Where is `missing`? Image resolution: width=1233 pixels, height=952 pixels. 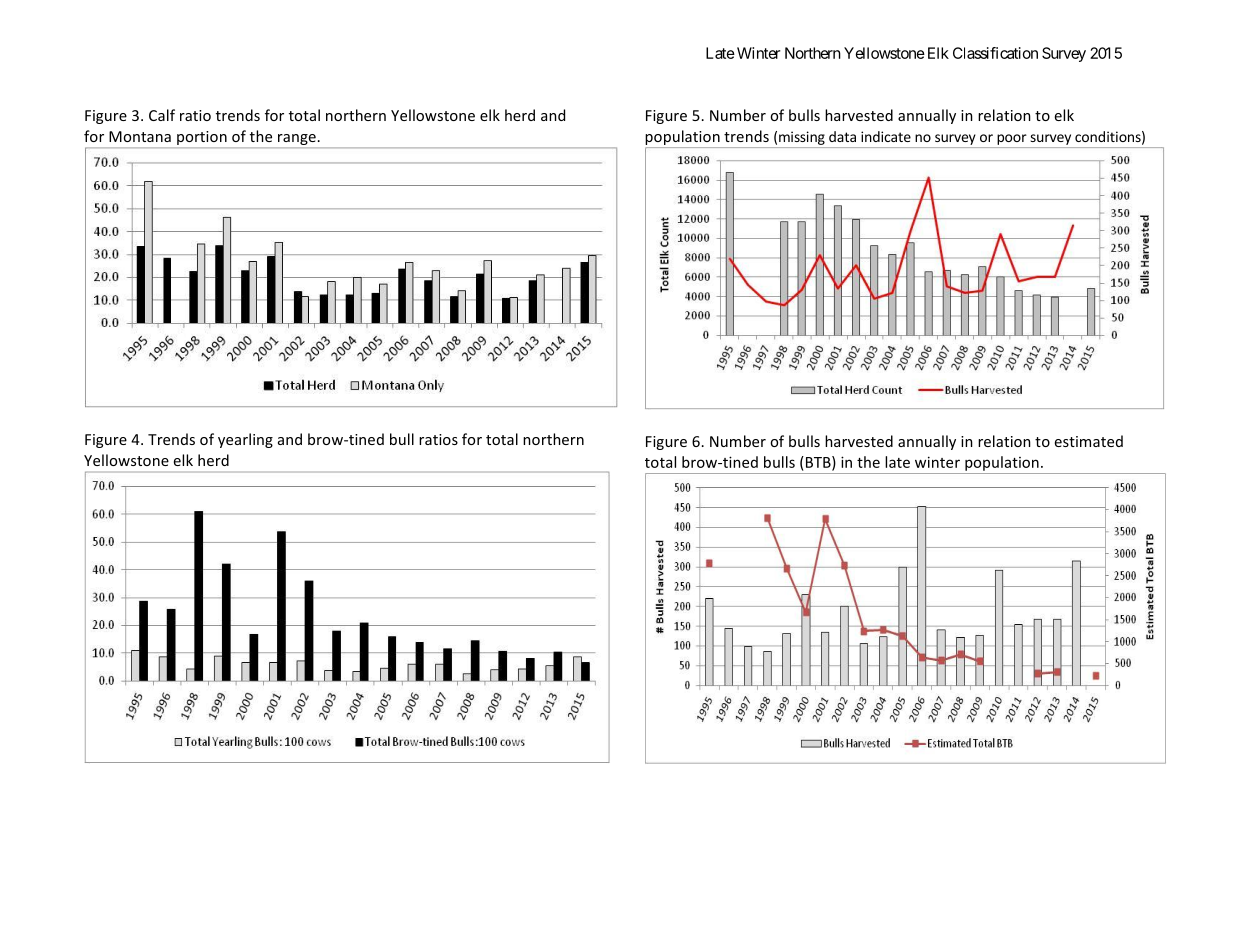 missing is located at coordinates (802, 138).
